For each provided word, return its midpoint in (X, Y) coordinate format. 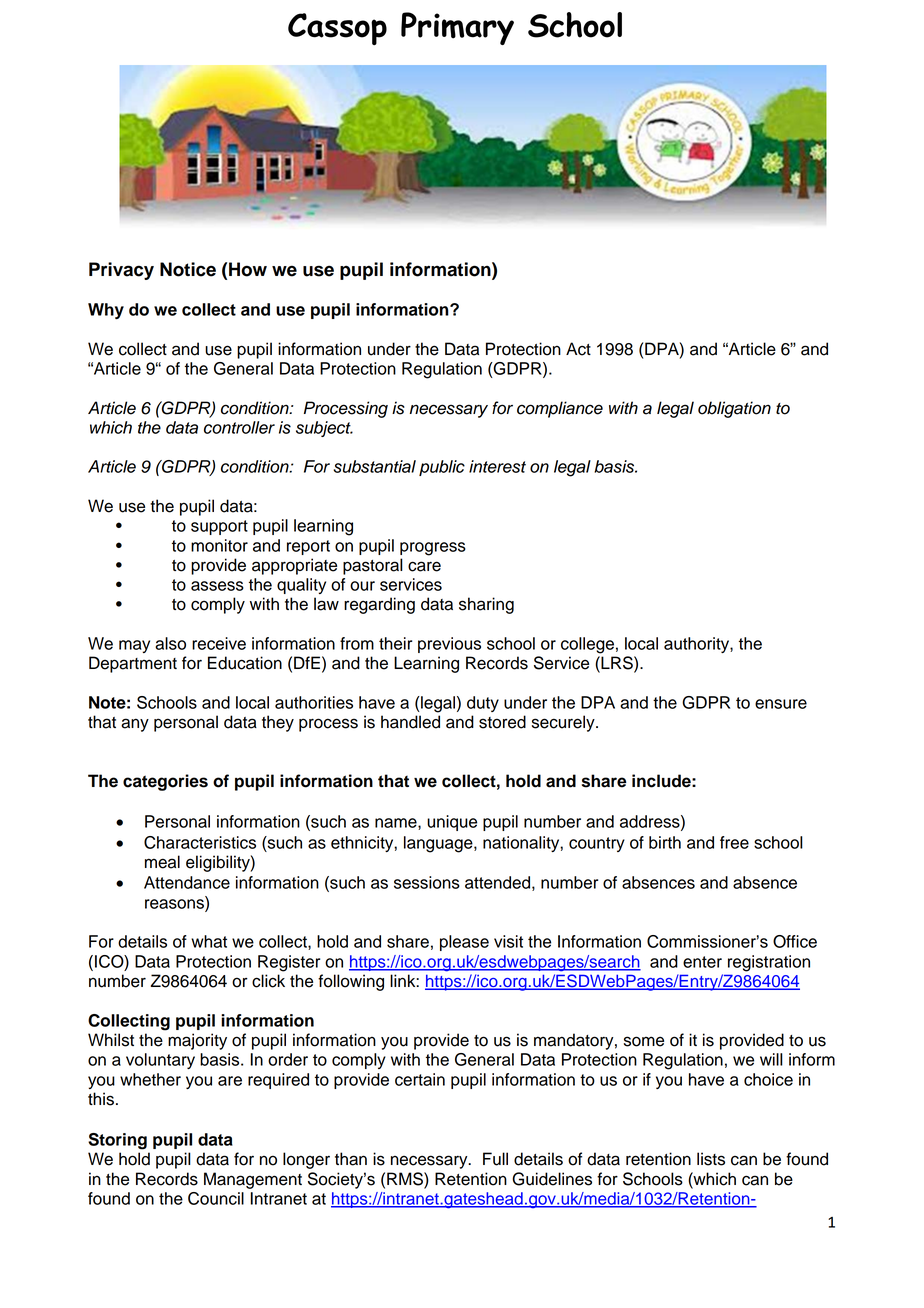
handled (410, 722)
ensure (781, 704)
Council (216, 1198)
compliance (560, 409)
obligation (734, 409)
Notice (188, 269)
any (135, 725)
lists (711, 1159)
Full (495, 1159)
